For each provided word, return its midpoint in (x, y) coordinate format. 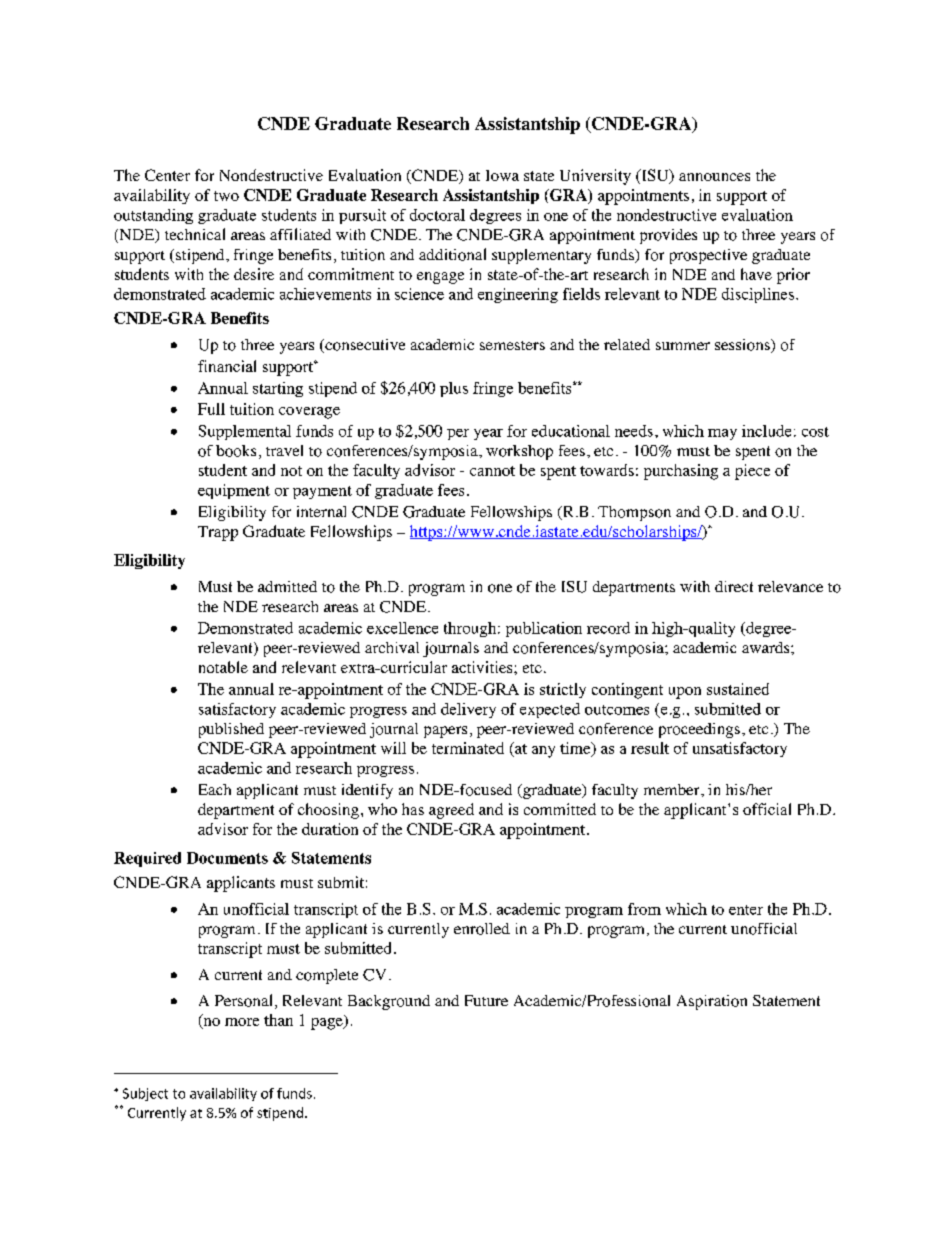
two (226, 196)
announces (714, 177)
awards (767, 647)
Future (486, 1000)
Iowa (502, 175)
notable (223, 667)
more (242, 1022)
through (471, 629)
